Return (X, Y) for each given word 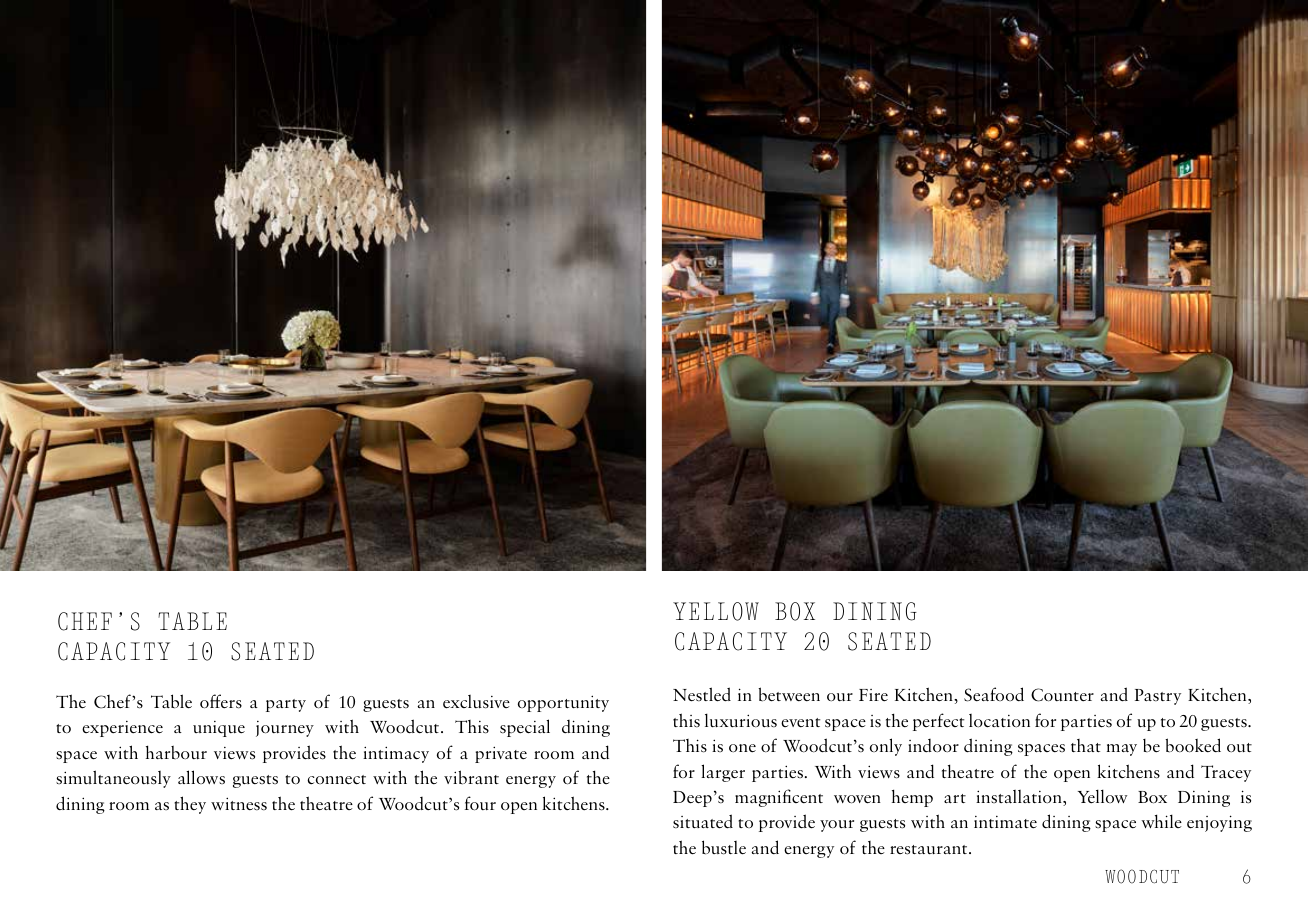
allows (201, 777)
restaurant (930, 850)
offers (221, 701)
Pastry (1158, 697)
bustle (724, 847)
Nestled (702, 694)
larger (723, 773)
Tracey (1226, 773)
